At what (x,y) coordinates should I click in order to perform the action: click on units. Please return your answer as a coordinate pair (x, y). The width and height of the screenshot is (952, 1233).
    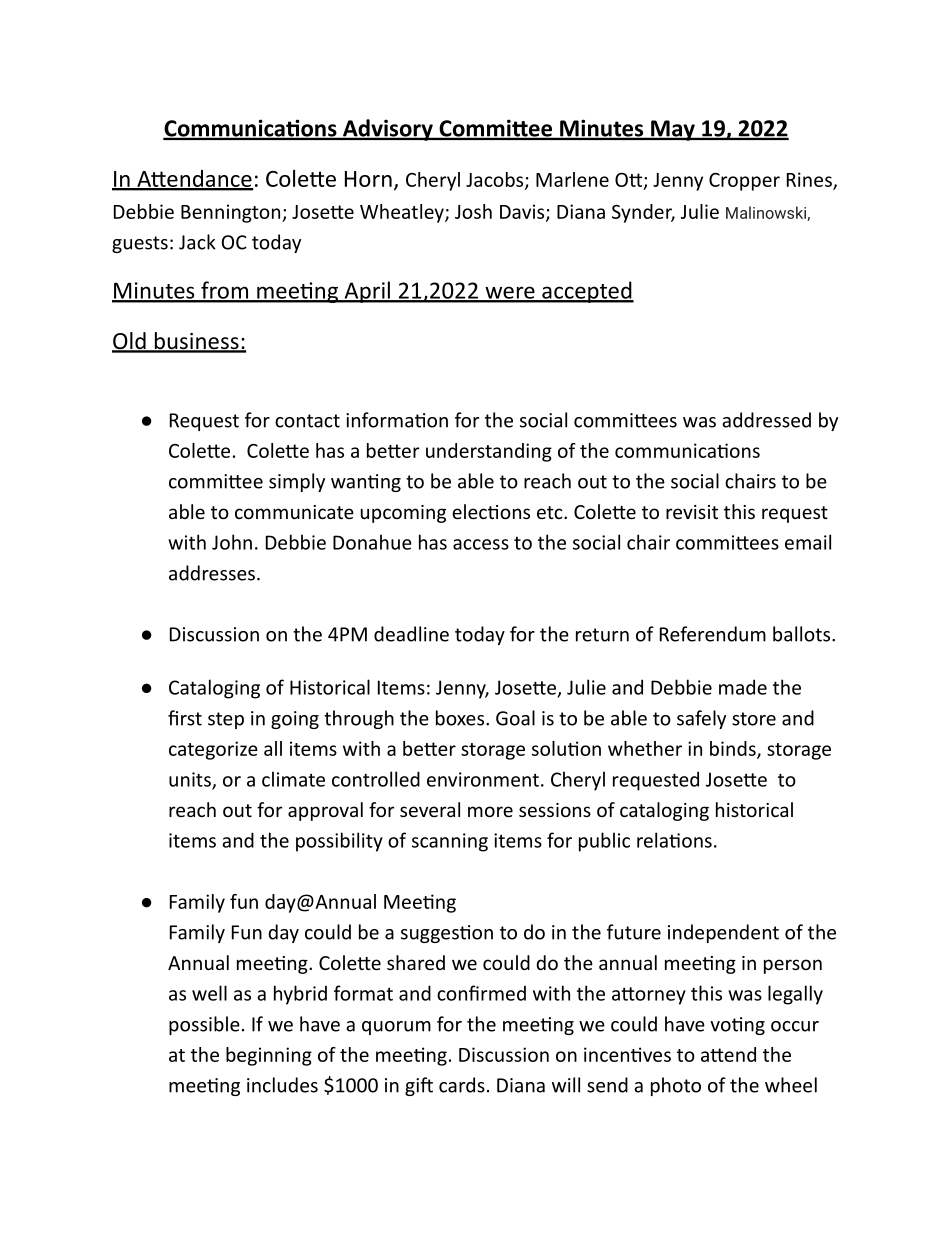
    Looking at the image, I should click on (191, 780).
